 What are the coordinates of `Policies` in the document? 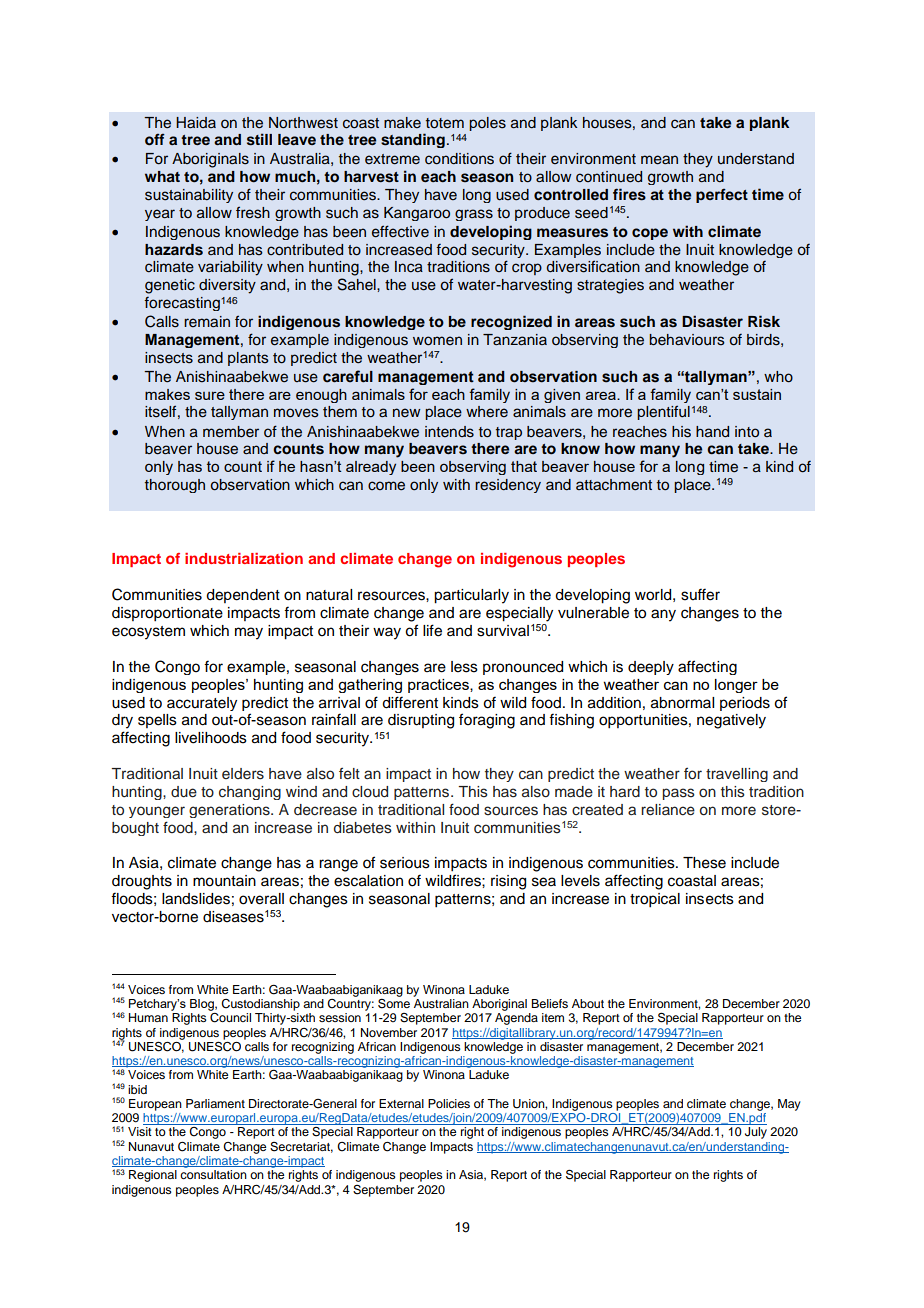 It's located at (449, 1103).
